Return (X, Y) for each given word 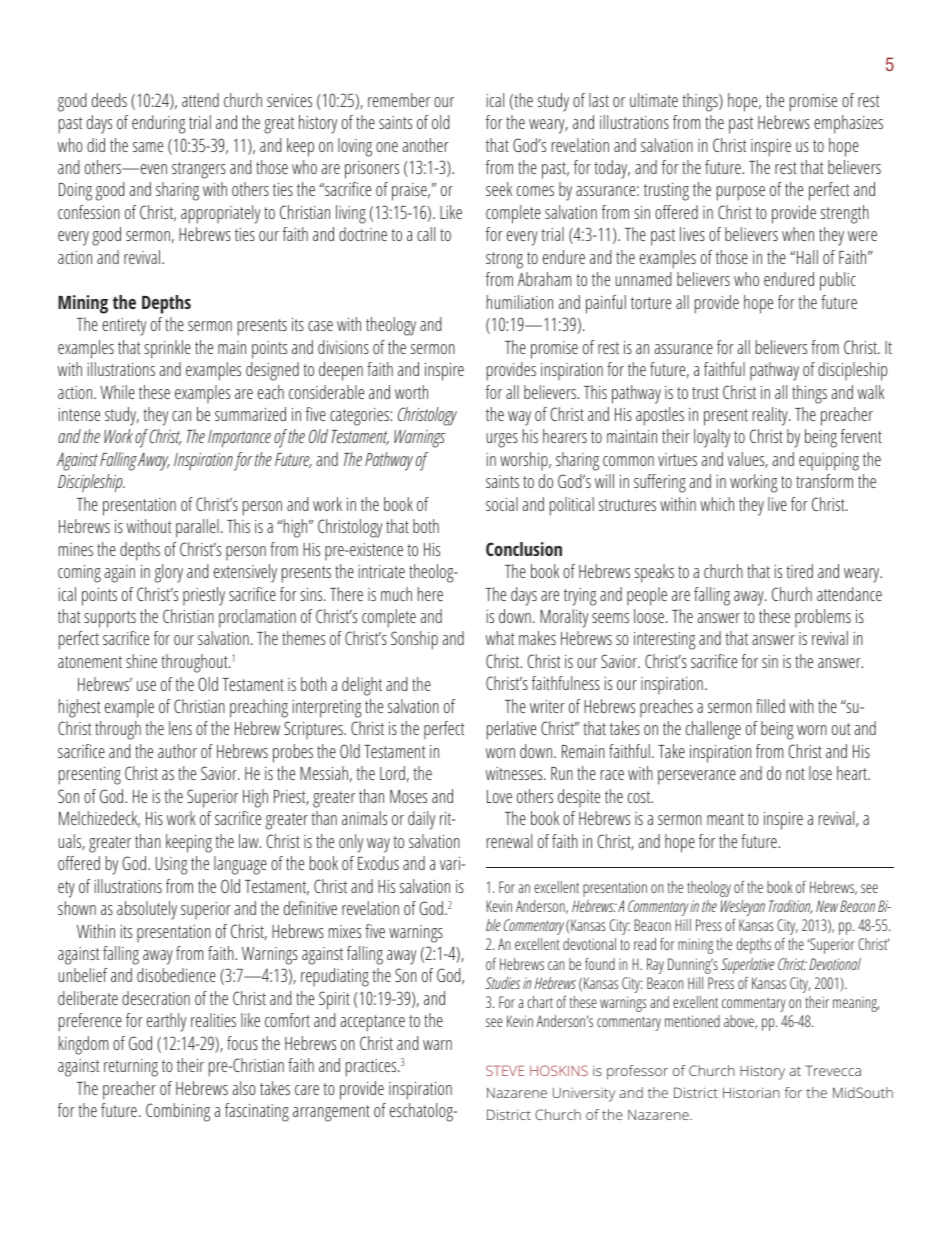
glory (169, 573)
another (425, 145)
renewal (509, 841)
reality (771, 416)
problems (823, 618)
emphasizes (848, 124)
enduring (159, 124)
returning (131, 1068)
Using (172, 866)
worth (411, 392)
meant (725, 819)
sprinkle (167, 349)
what (500, 638)
